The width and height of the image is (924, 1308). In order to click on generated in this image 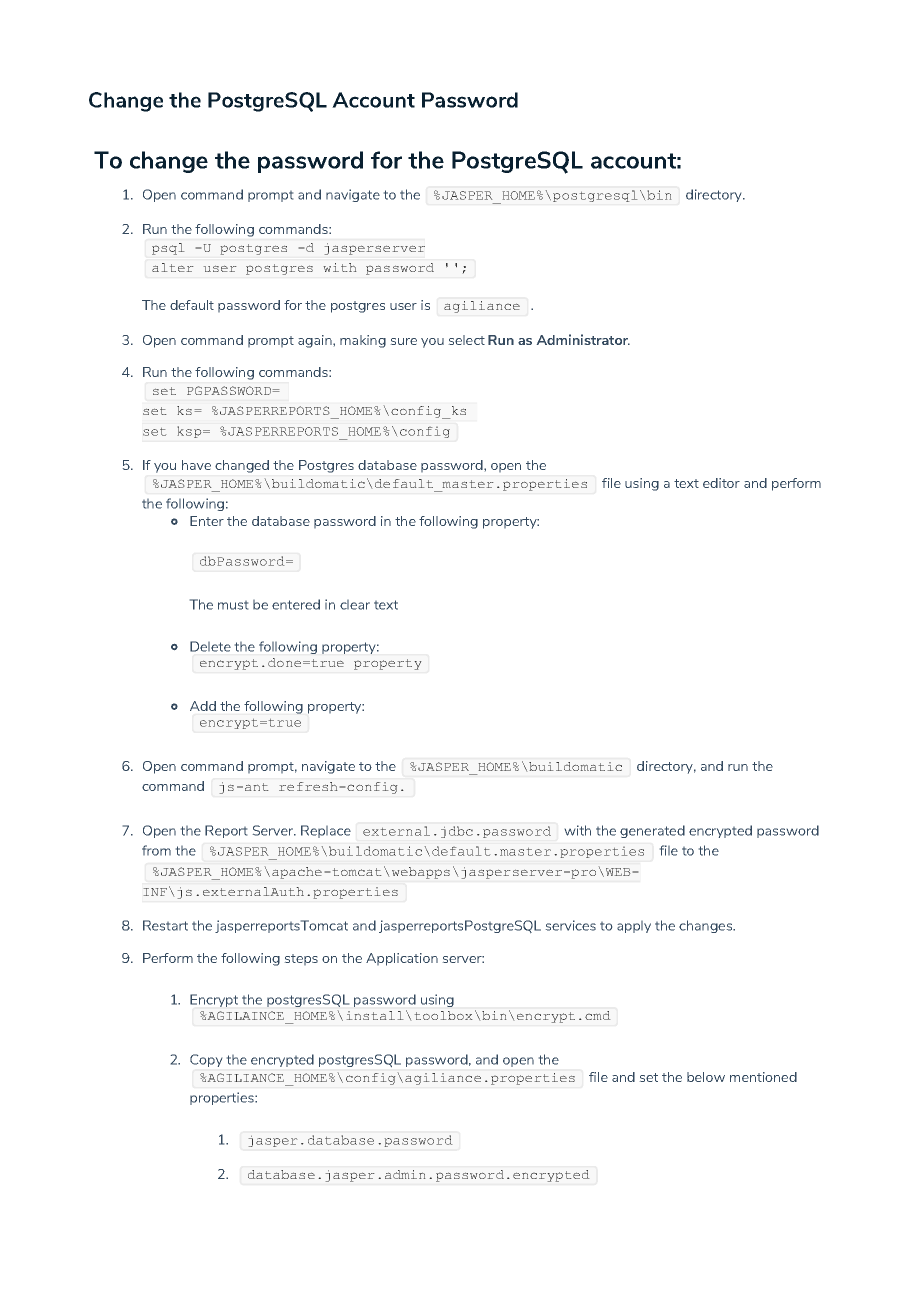, I will do `click(652, 831)`.
